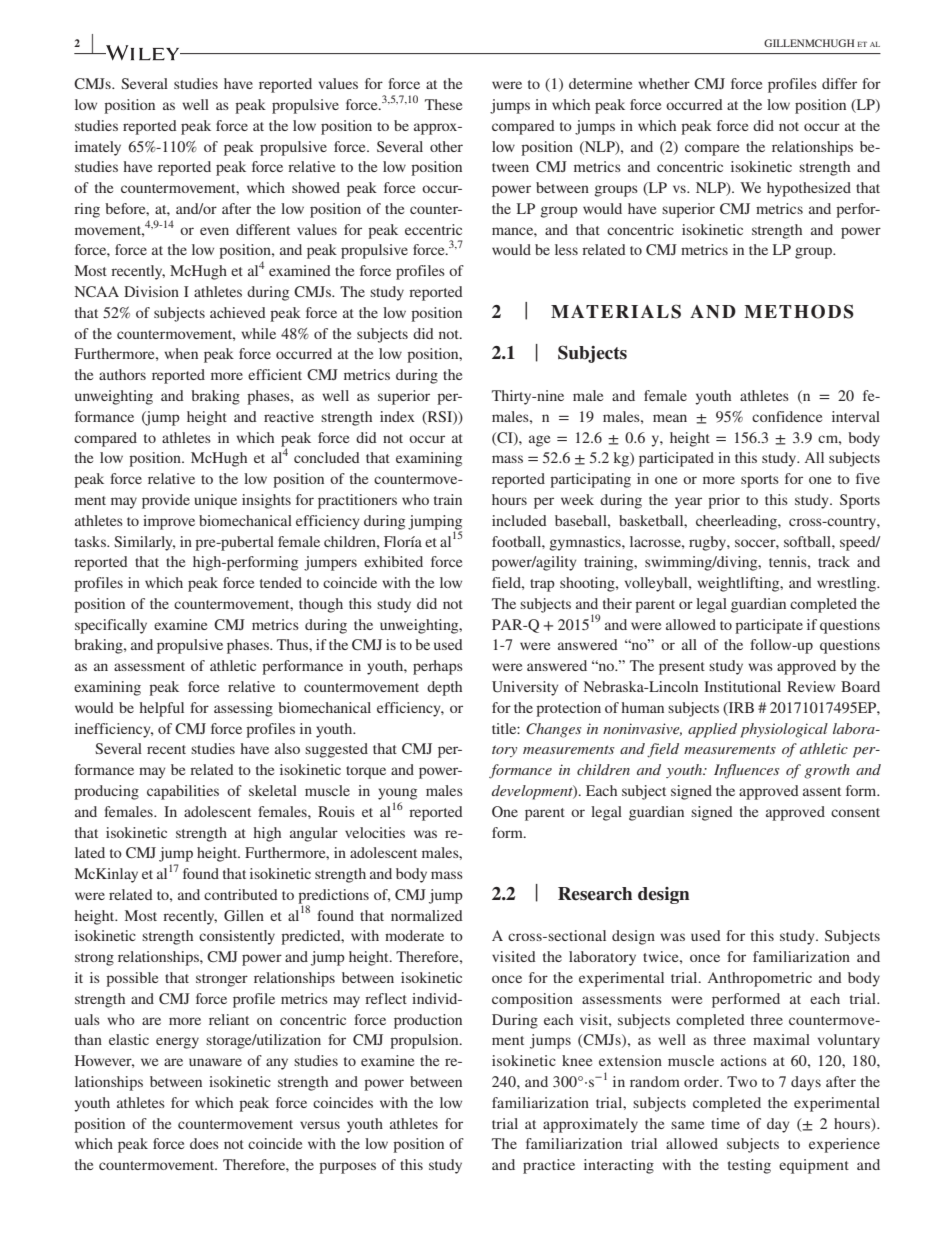 The height and width of the screenshot is (1251, 952). I want to click on index, so click(397, 416).
